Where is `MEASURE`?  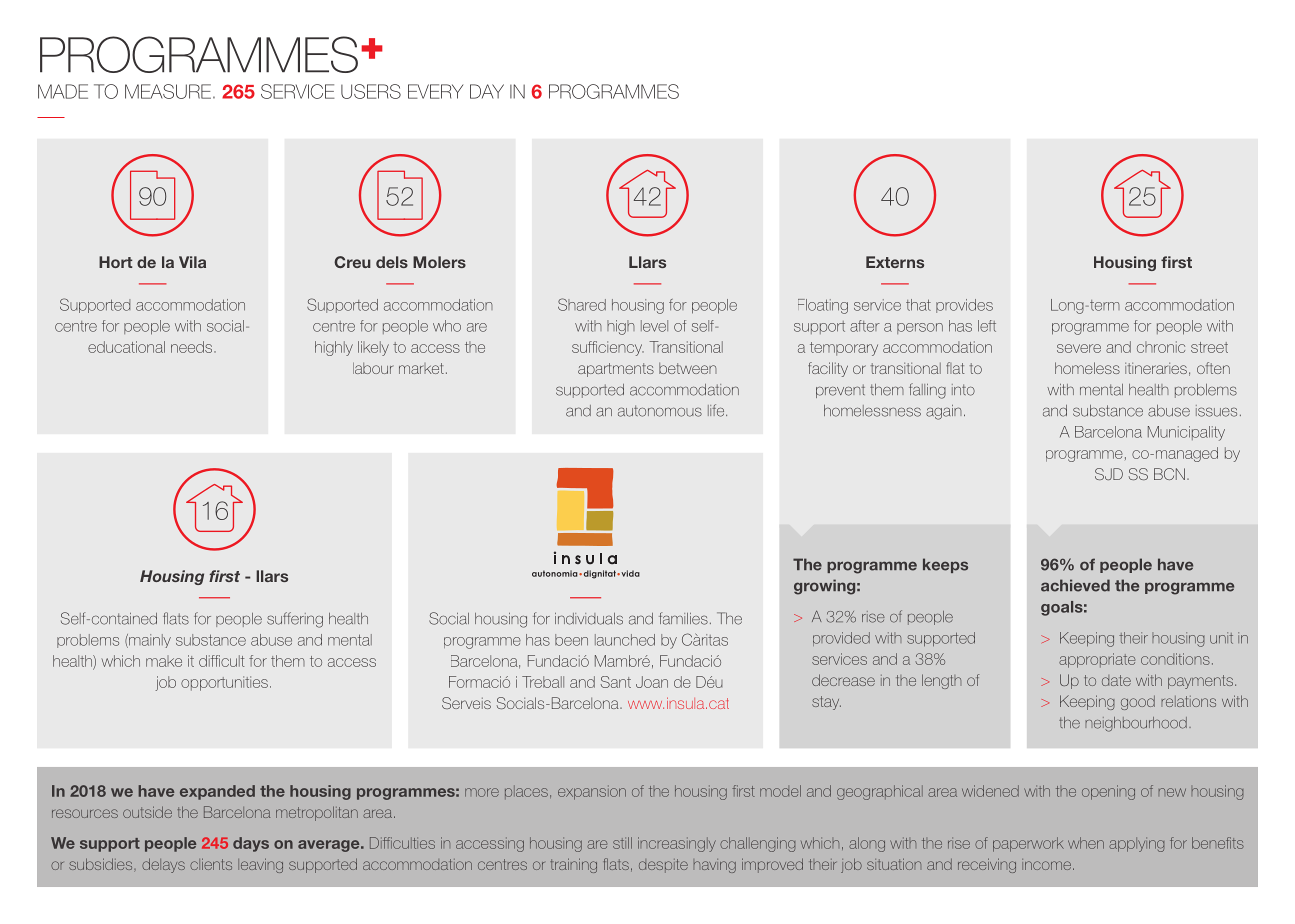 MEASURE is located at coordinates (168, 91).
